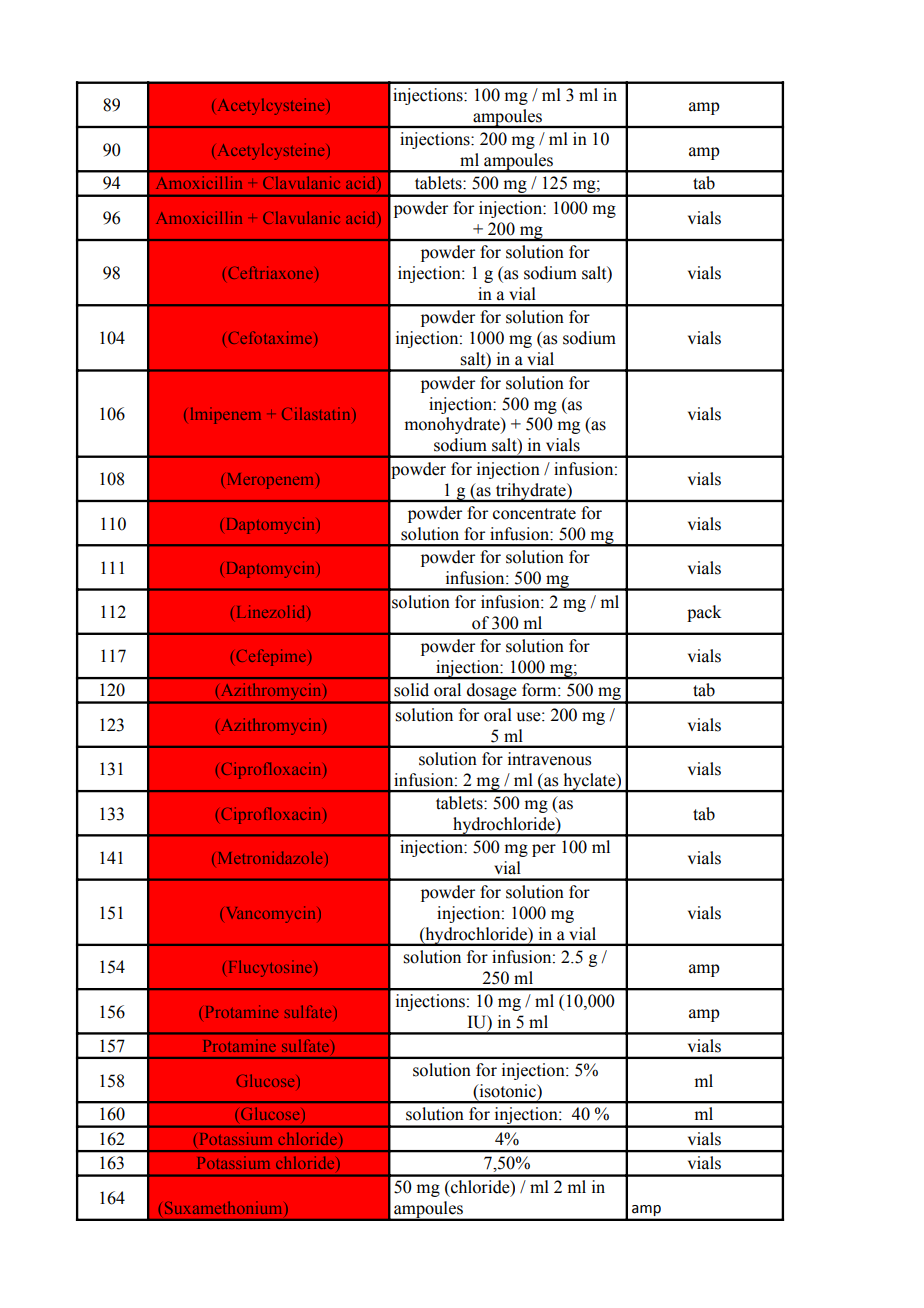 Image resolution: width=924 pixels, height=1308 pixels. What do you see at coordinates (544, 850) in the screenshot?
I see `per` at bounding box center [544, 850].
